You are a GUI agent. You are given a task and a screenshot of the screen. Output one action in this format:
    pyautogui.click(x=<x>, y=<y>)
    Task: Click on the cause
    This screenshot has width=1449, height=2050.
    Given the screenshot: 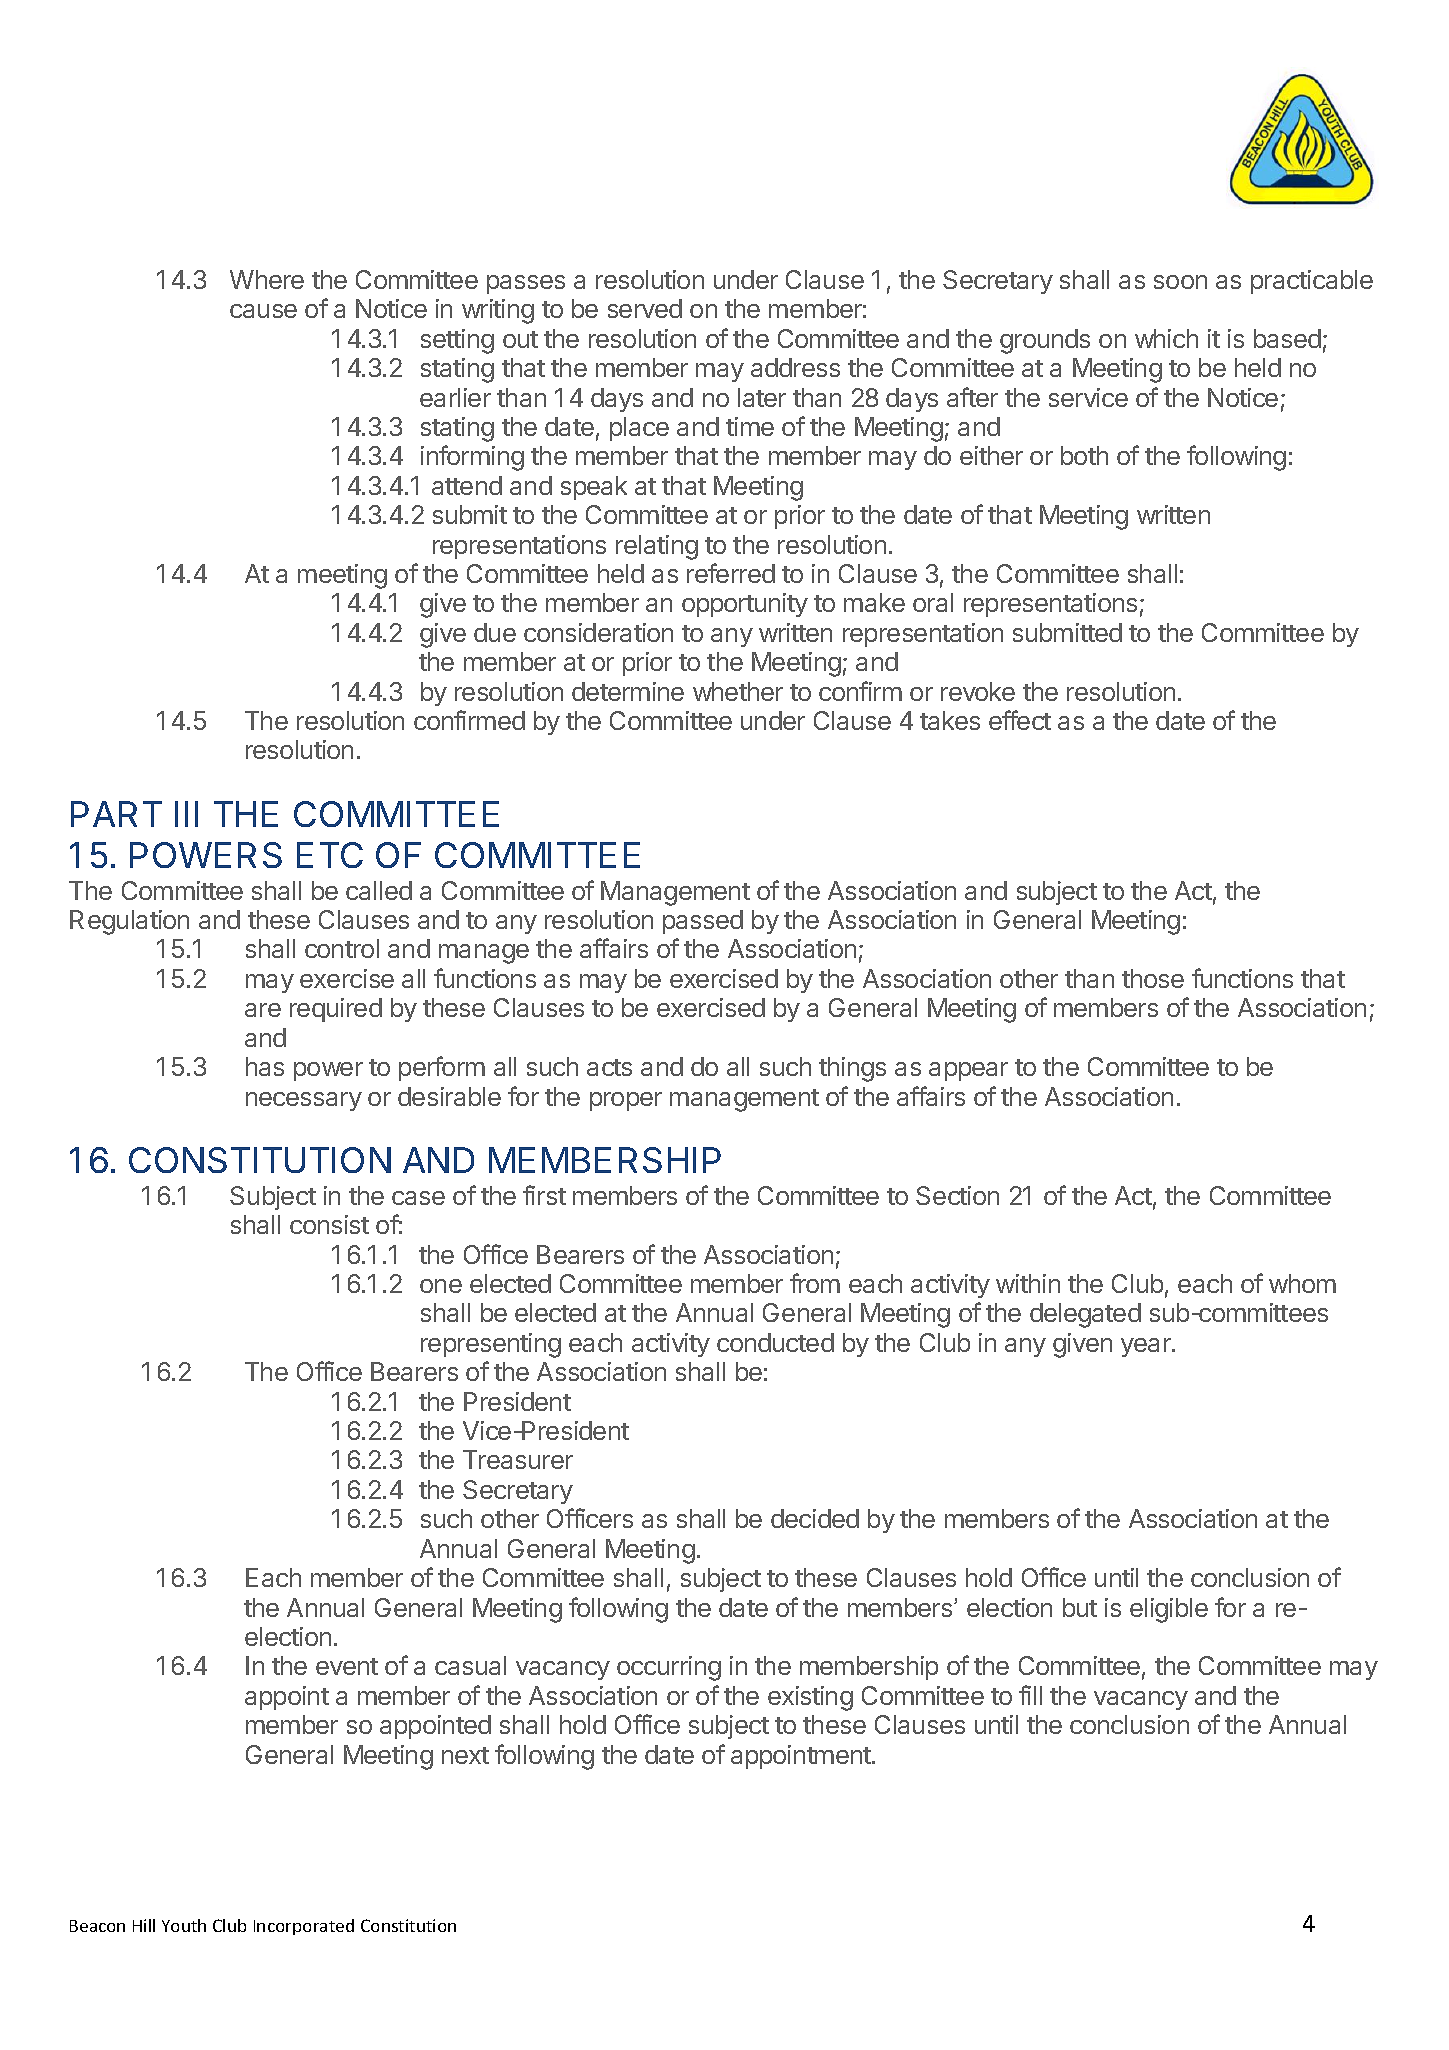 What is the action you would take?
    pyautogui.click(x=263, y=311)
